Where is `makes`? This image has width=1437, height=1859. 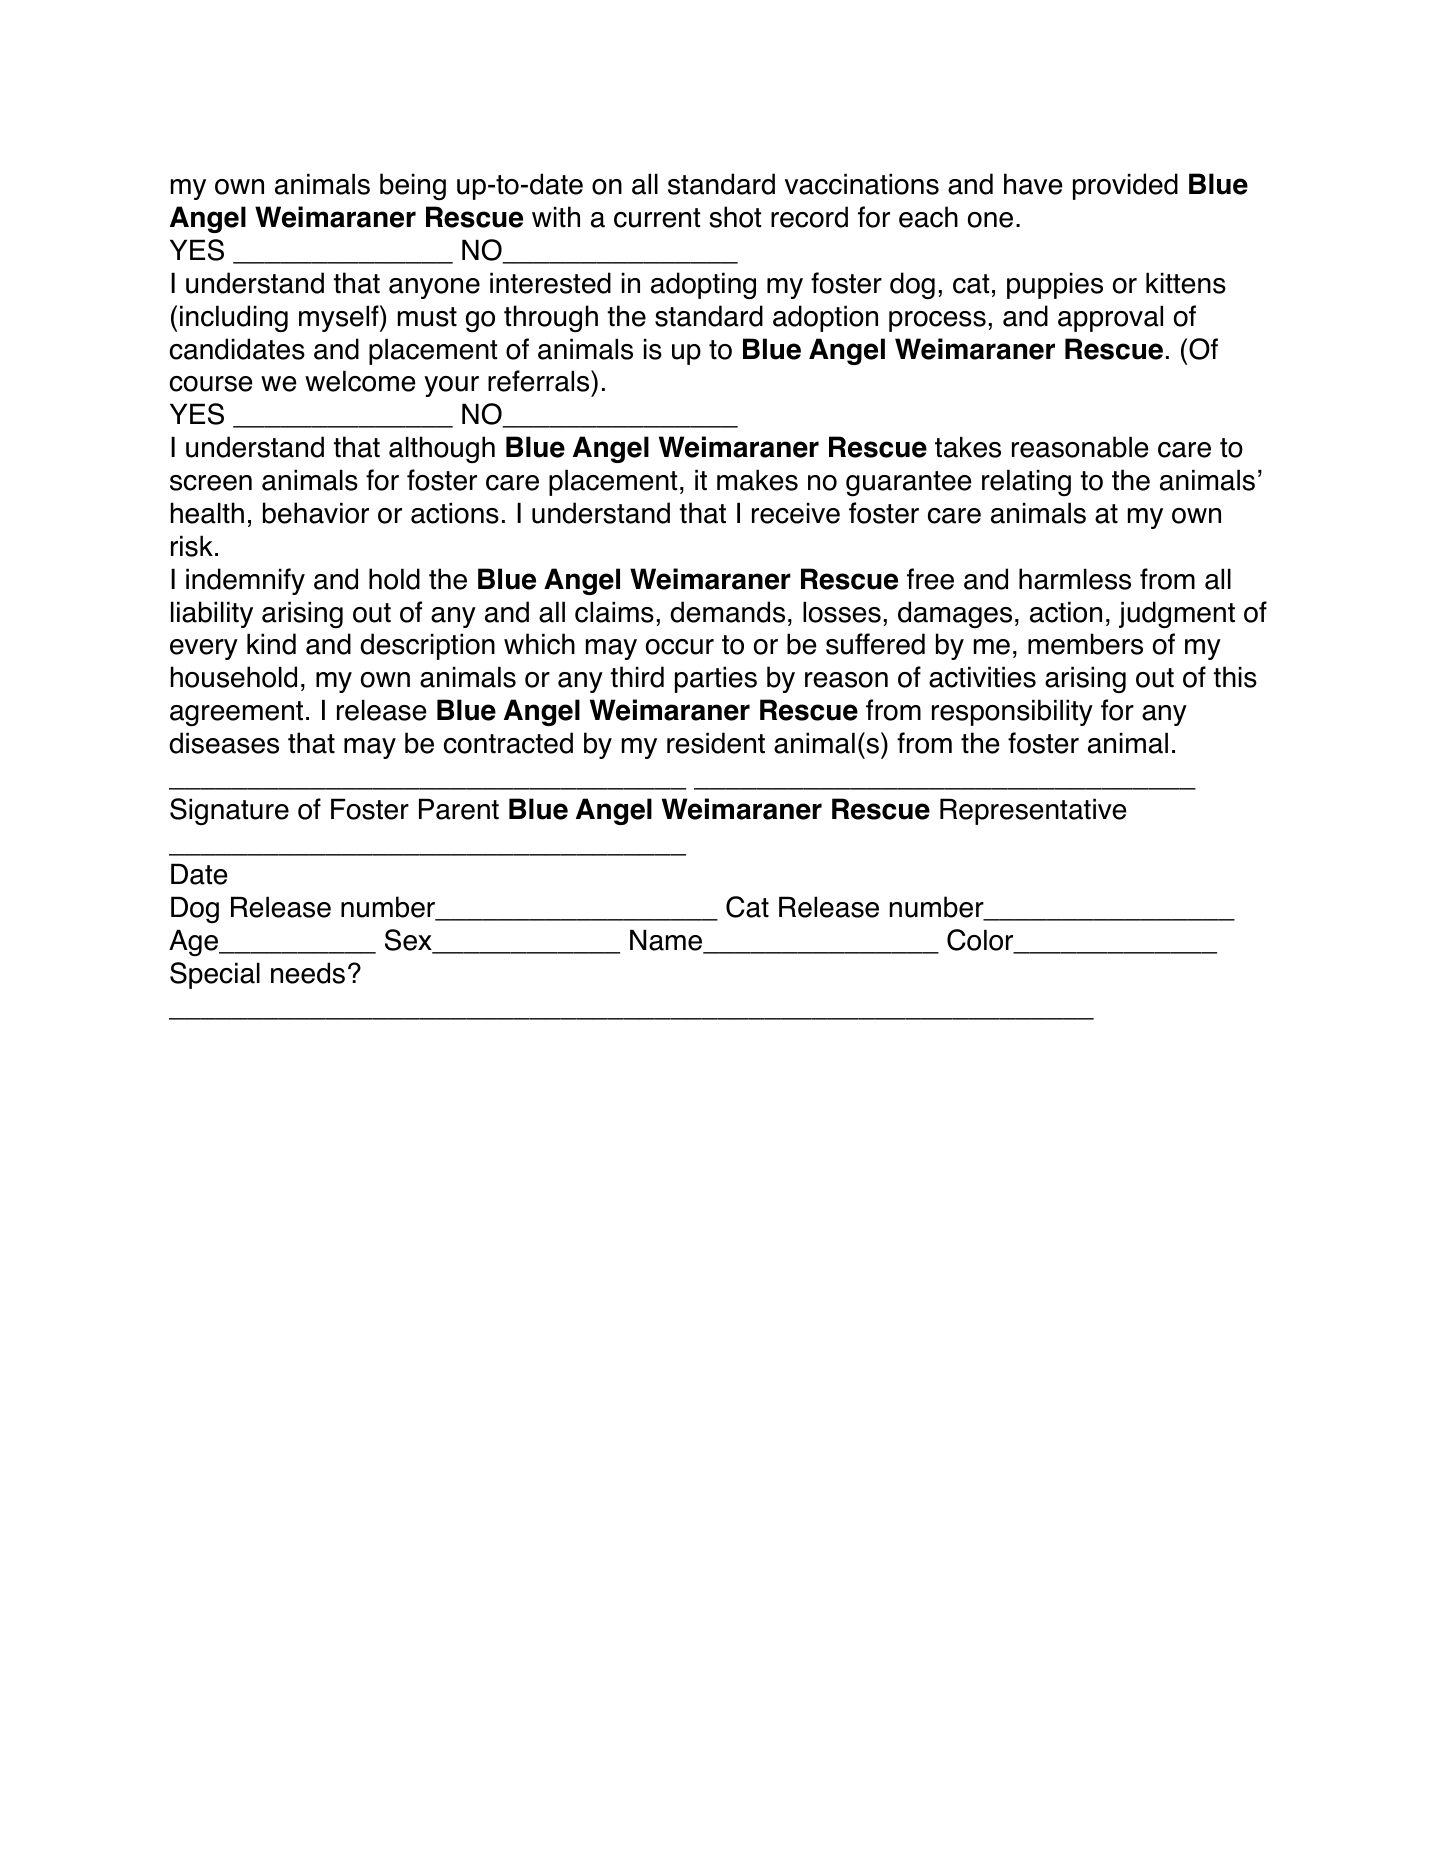 makes is located at coordinates (757, 480).
